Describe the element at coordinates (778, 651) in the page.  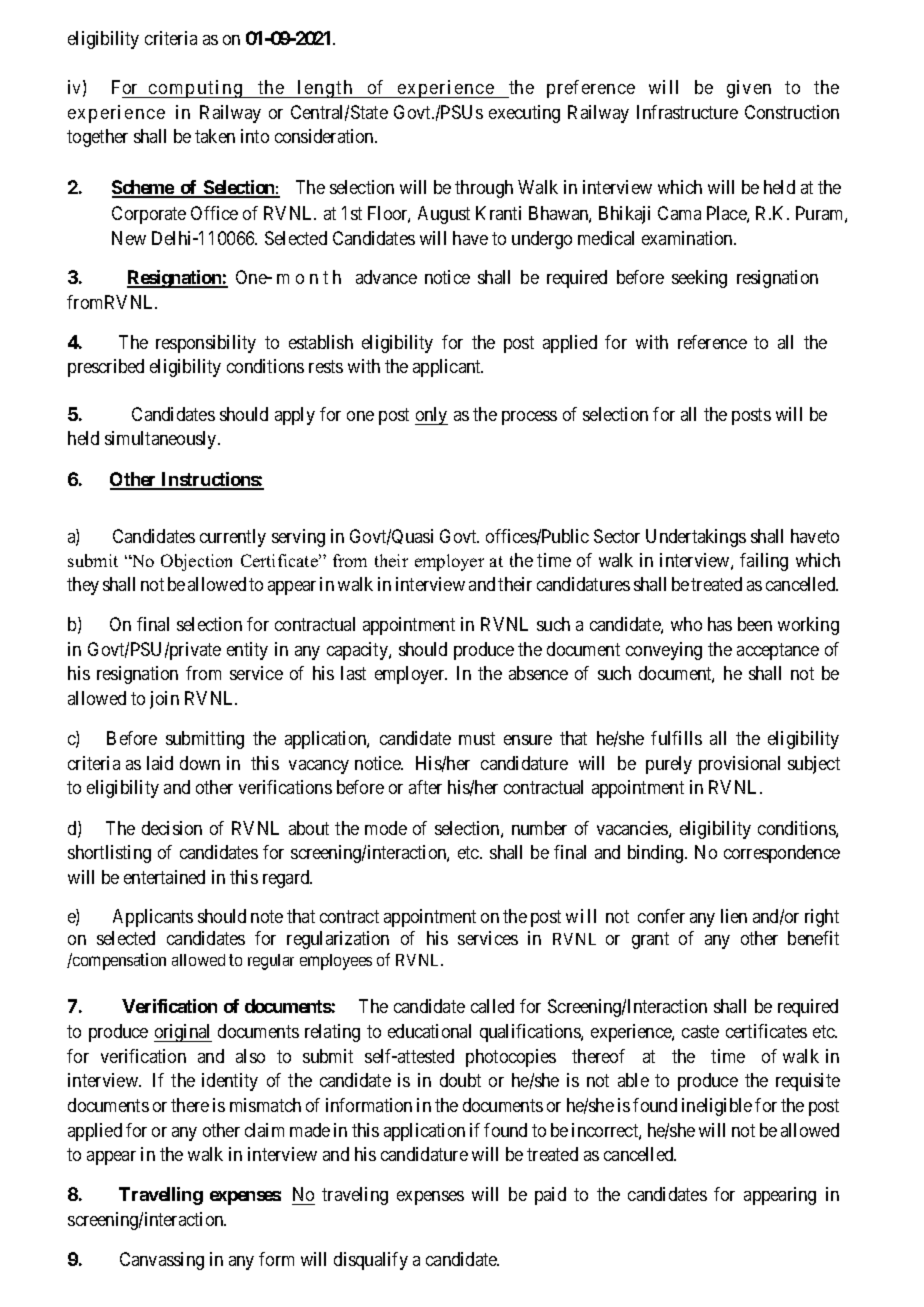
I see `acceptance` at that location.
